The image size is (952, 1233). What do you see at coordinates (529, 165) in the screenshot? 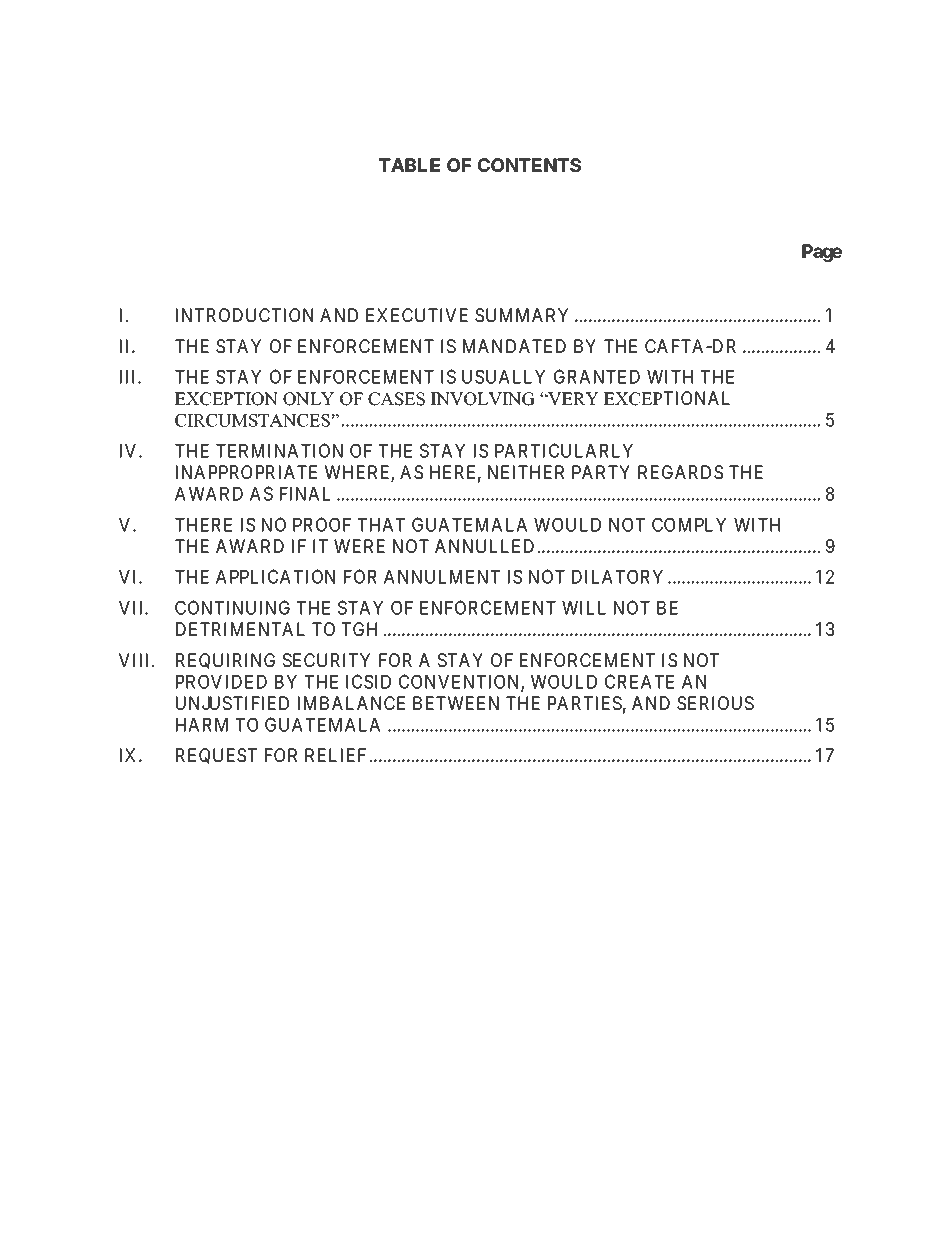
I see `CONTENTS` at bounding box center [529, 165].
